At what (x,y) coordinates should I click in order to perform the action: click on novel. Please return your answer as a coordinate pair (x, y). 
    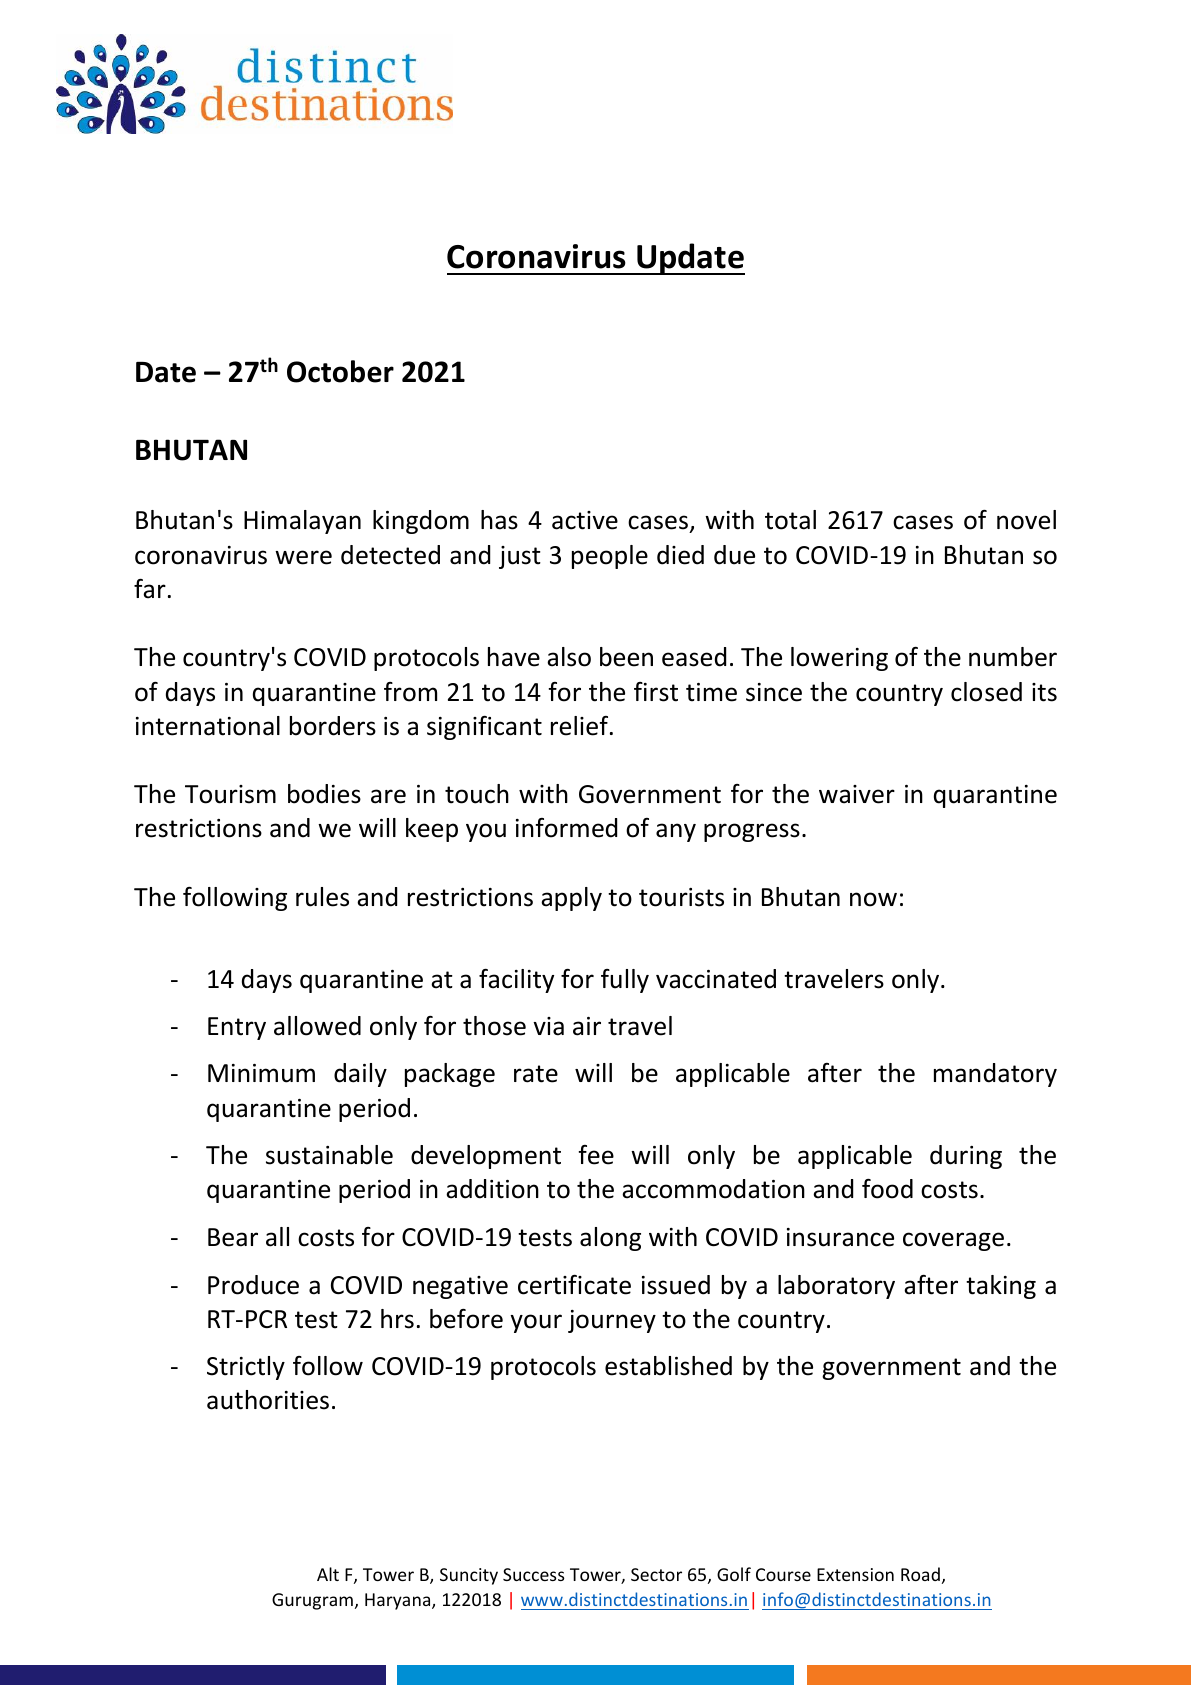
    Looking at the image, I should click on (1026, 520).
